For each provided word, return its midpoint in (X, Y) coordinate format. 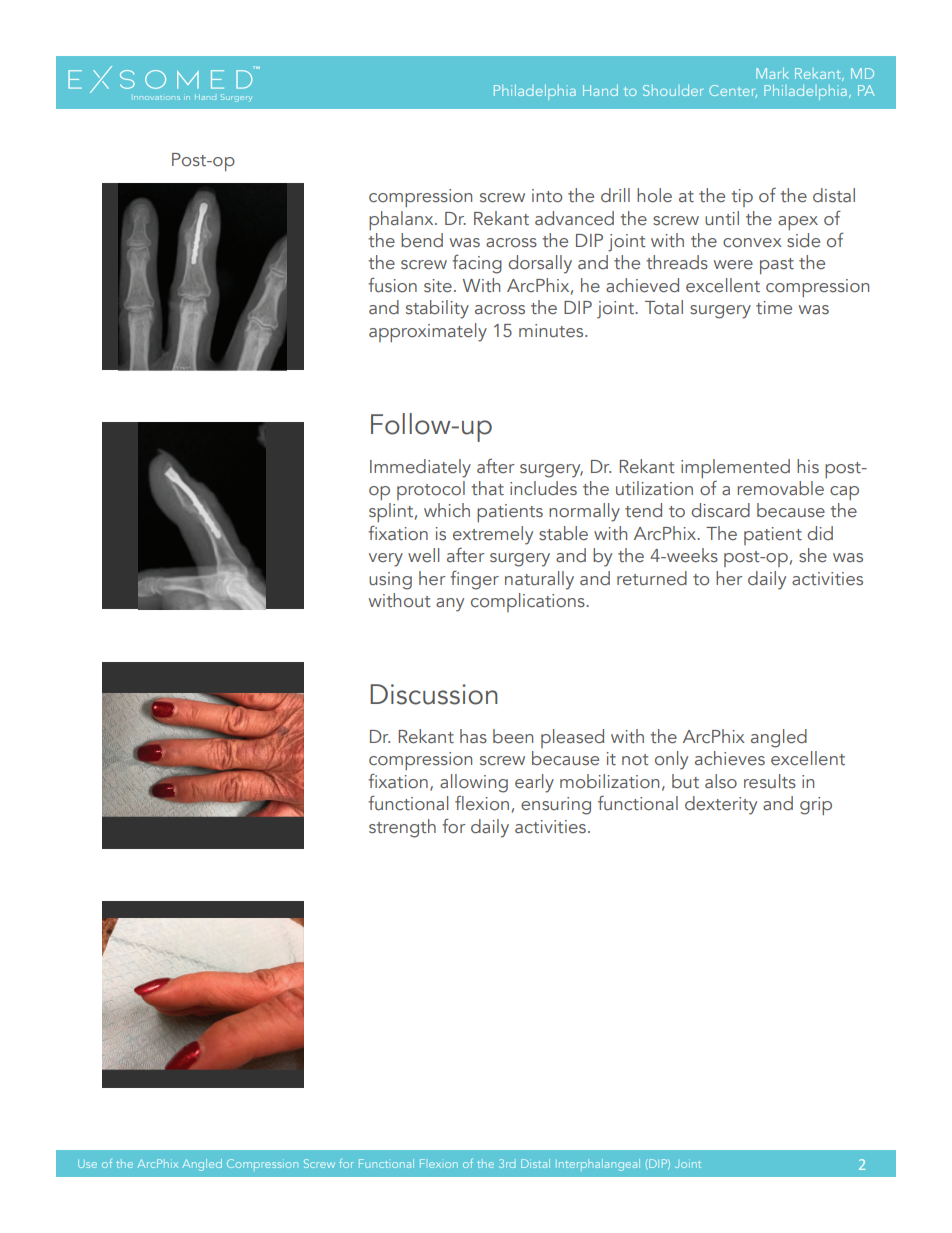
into (547, 196)
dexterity (721, 805)
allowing (474, 783)
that (487, 488)
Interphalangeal (598, 1165)
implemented (735, 468)
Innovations (157, 98)
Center (733, 91)
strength (402, 828)
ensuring (556, 806)
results (770, 781)
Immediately (420, 468)
